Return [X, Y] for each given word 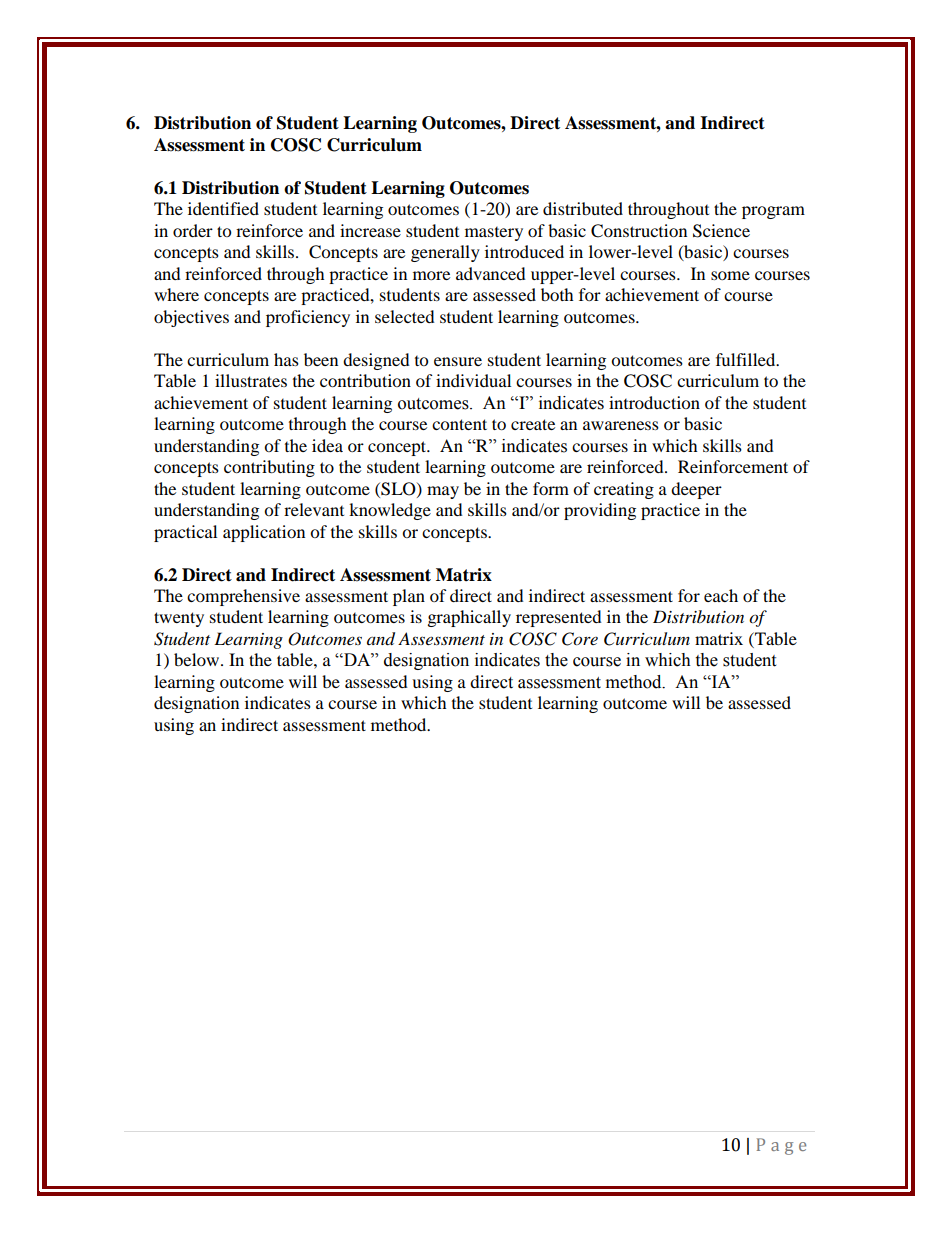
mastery [494, 234]
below [198, 659]
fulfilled [747, 359]
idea [327, 445]
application [264, 533]
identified [223, 208]
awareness [621, 425]
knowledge [390, 511]
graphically [469, 618]
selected [405, 316]
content [459, 424]
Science [721, 231]
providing [600, 511]
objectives [191, 318]
